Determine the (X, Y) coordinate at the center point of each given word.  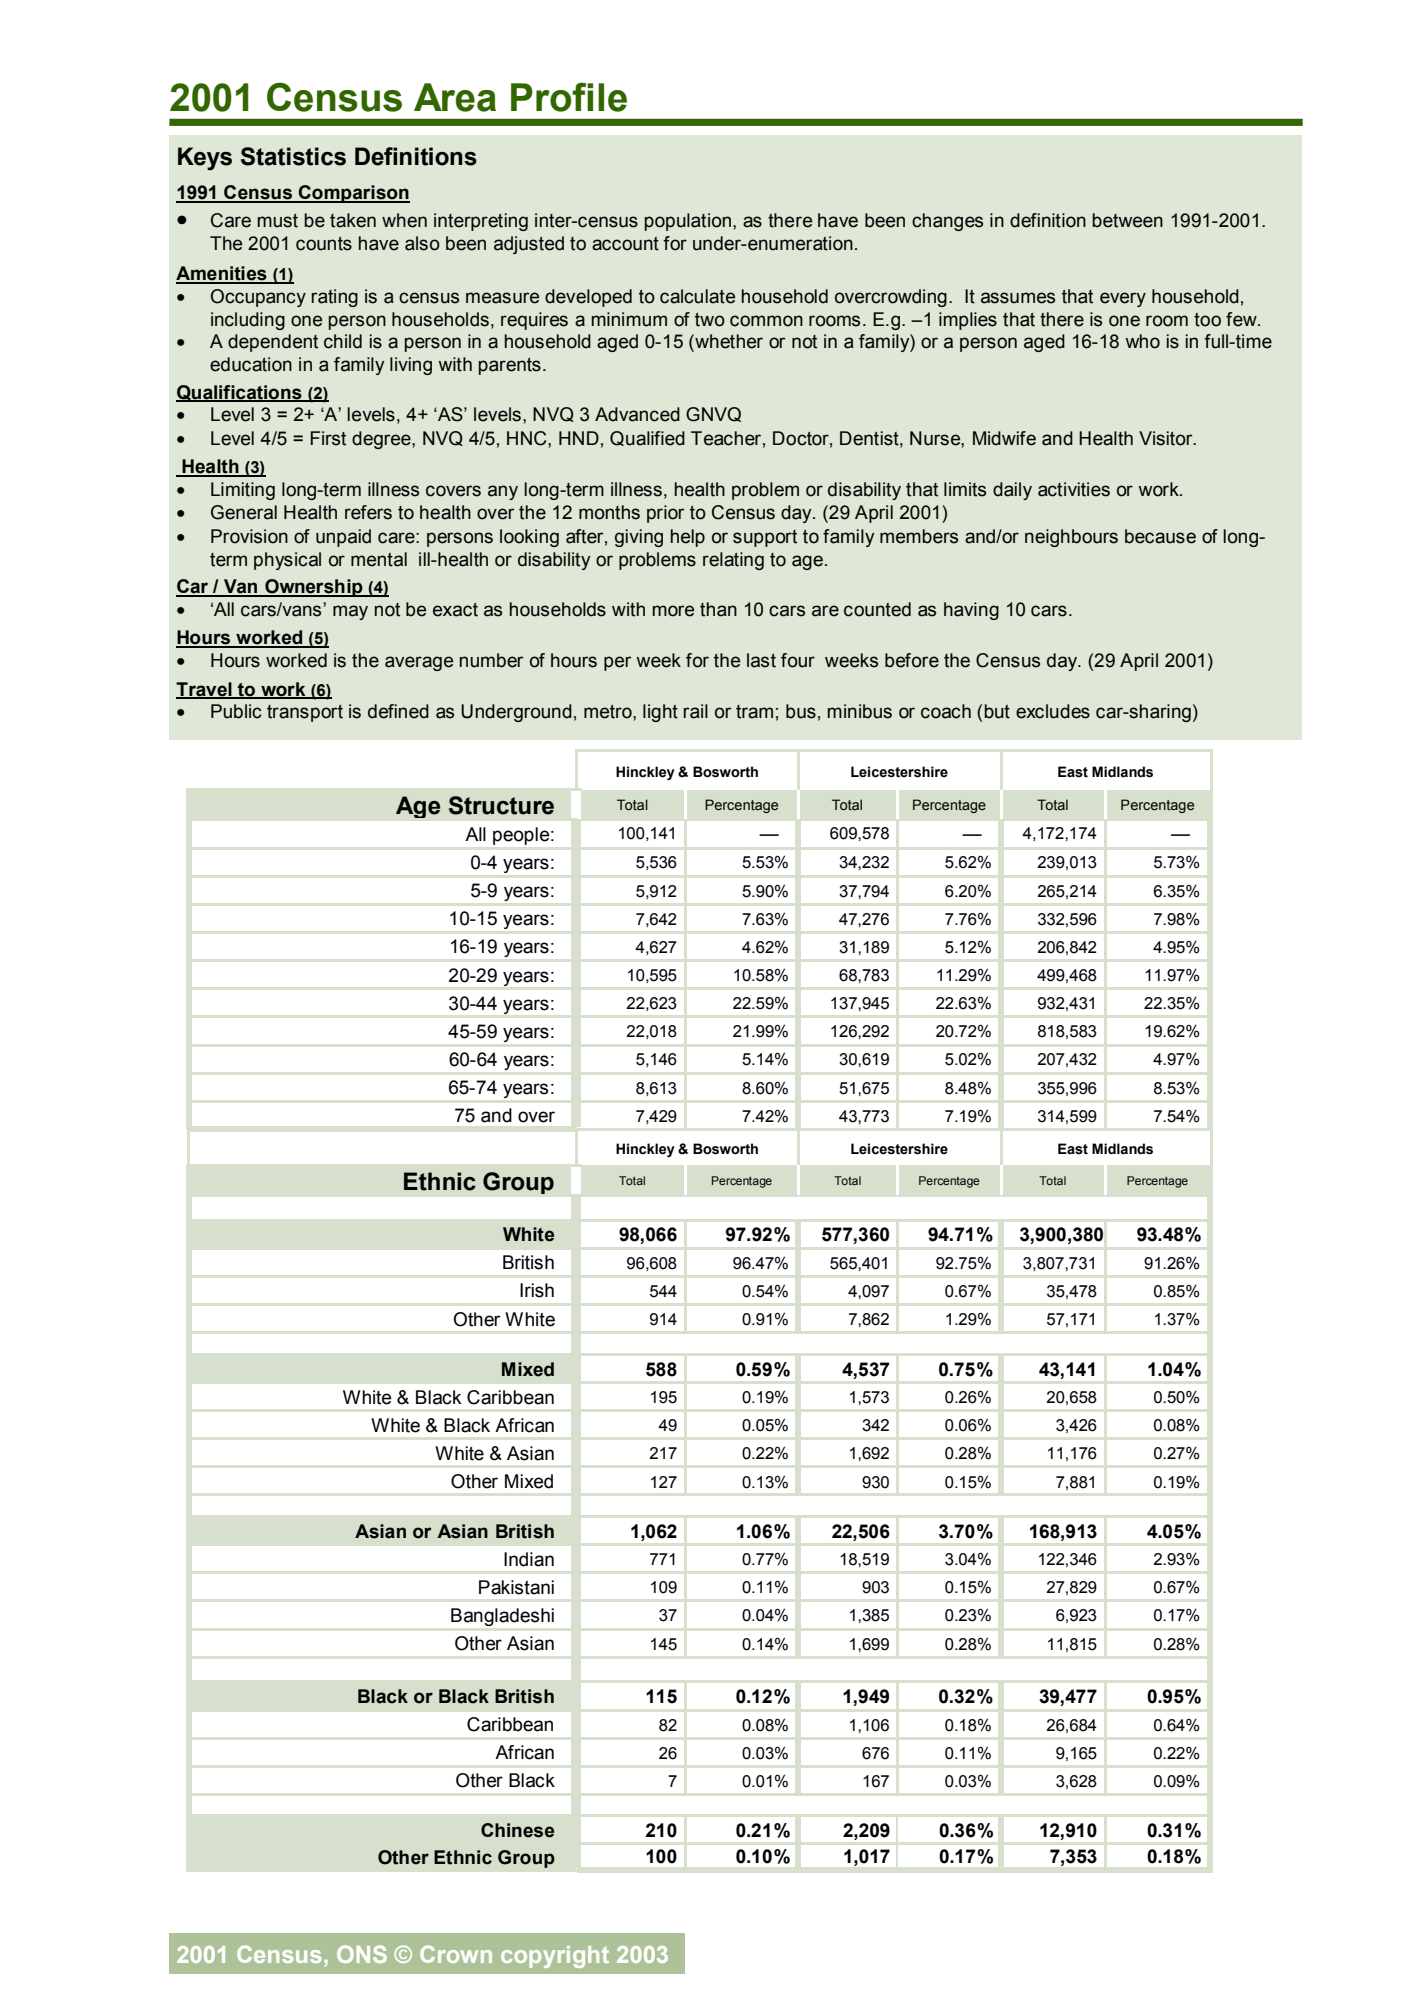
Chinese (517, 1830)
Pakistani (516, 1587)
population (689, 222)
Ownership (314, 588)
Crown (456, 1954)
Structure (501, 805)
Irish (537, 1290)
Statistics (293, 156)
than (718, 609)
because (1160, 536)
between (1127, 220)
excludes (1053, 711)
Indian (529, 1559)
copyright (555, 1957)
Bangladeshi (502, 1617)
